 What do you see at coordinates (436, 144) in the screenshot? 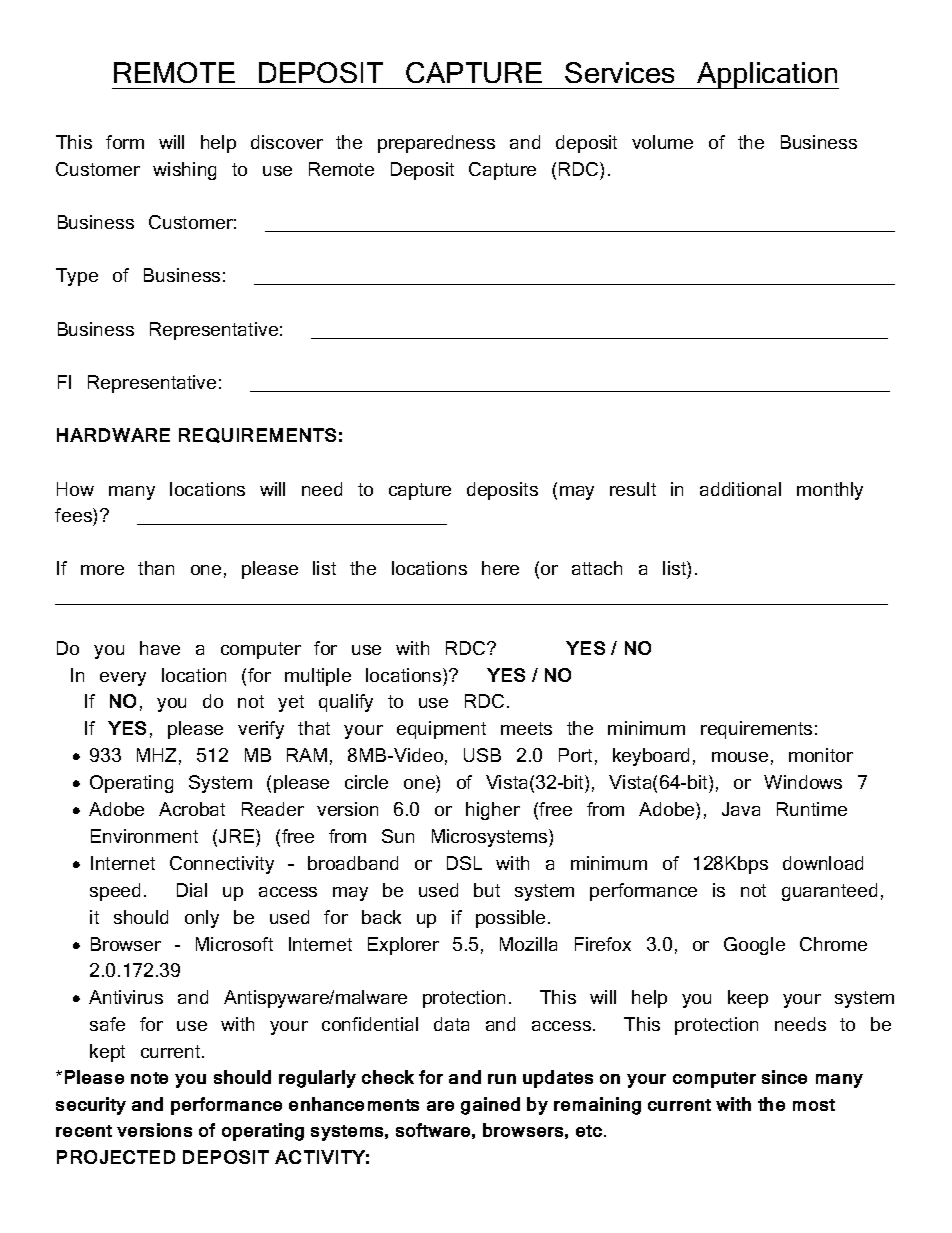
I see `preparedness` at bounding box center [436, 144].
